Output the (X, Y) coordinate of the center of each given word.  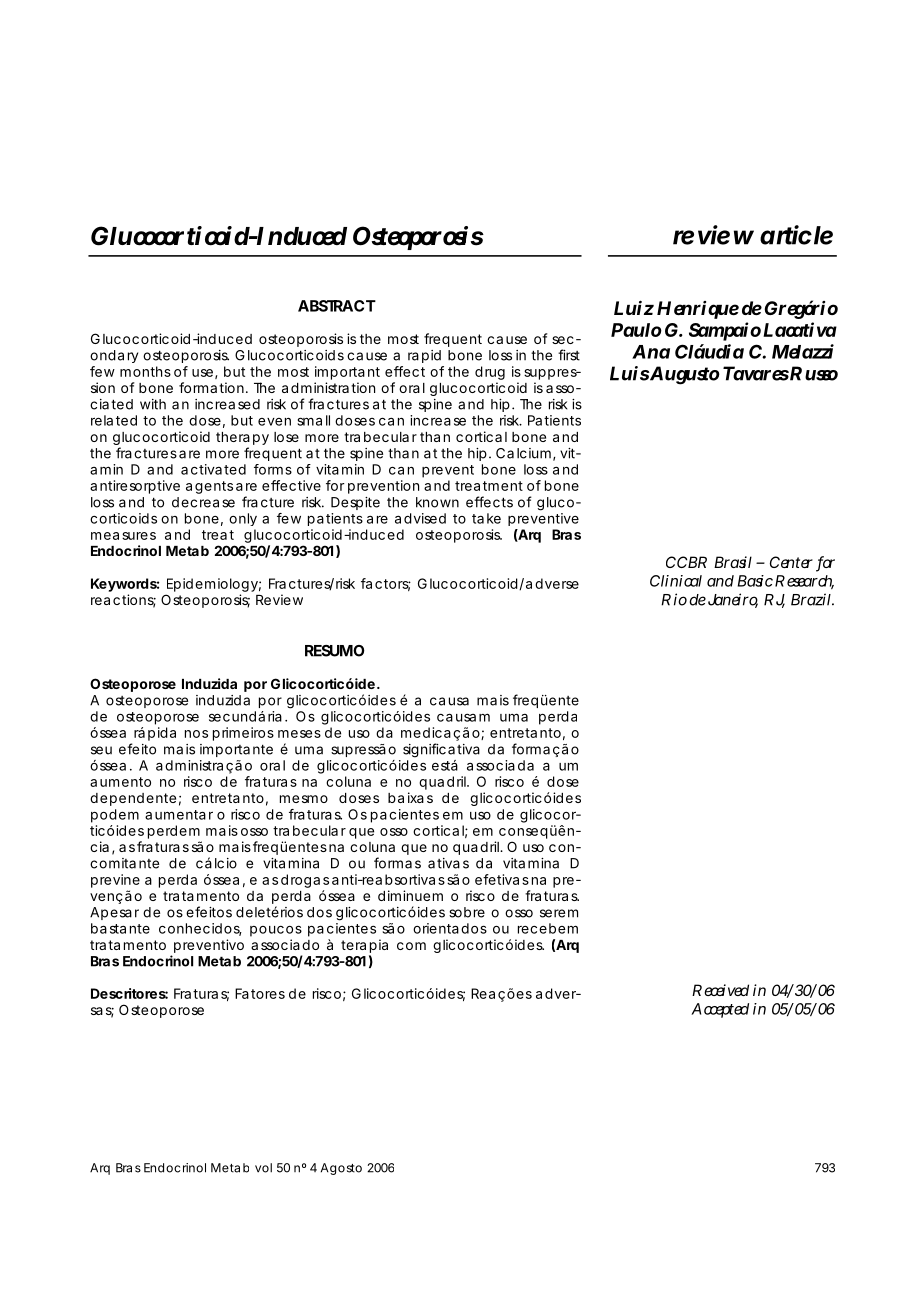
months (145, 371)
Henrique (698, 310)
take (486, 518)
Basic (755, 581)
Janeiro (733, 600)
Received (720, 990)
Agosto (341, 1169)
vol (263, 1168)
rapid (424, 356)
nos (196, 734)
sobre (467, 912)
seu (101, 750)
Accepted (720, 1010)
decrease (203, 502)
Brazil (812, 599)
